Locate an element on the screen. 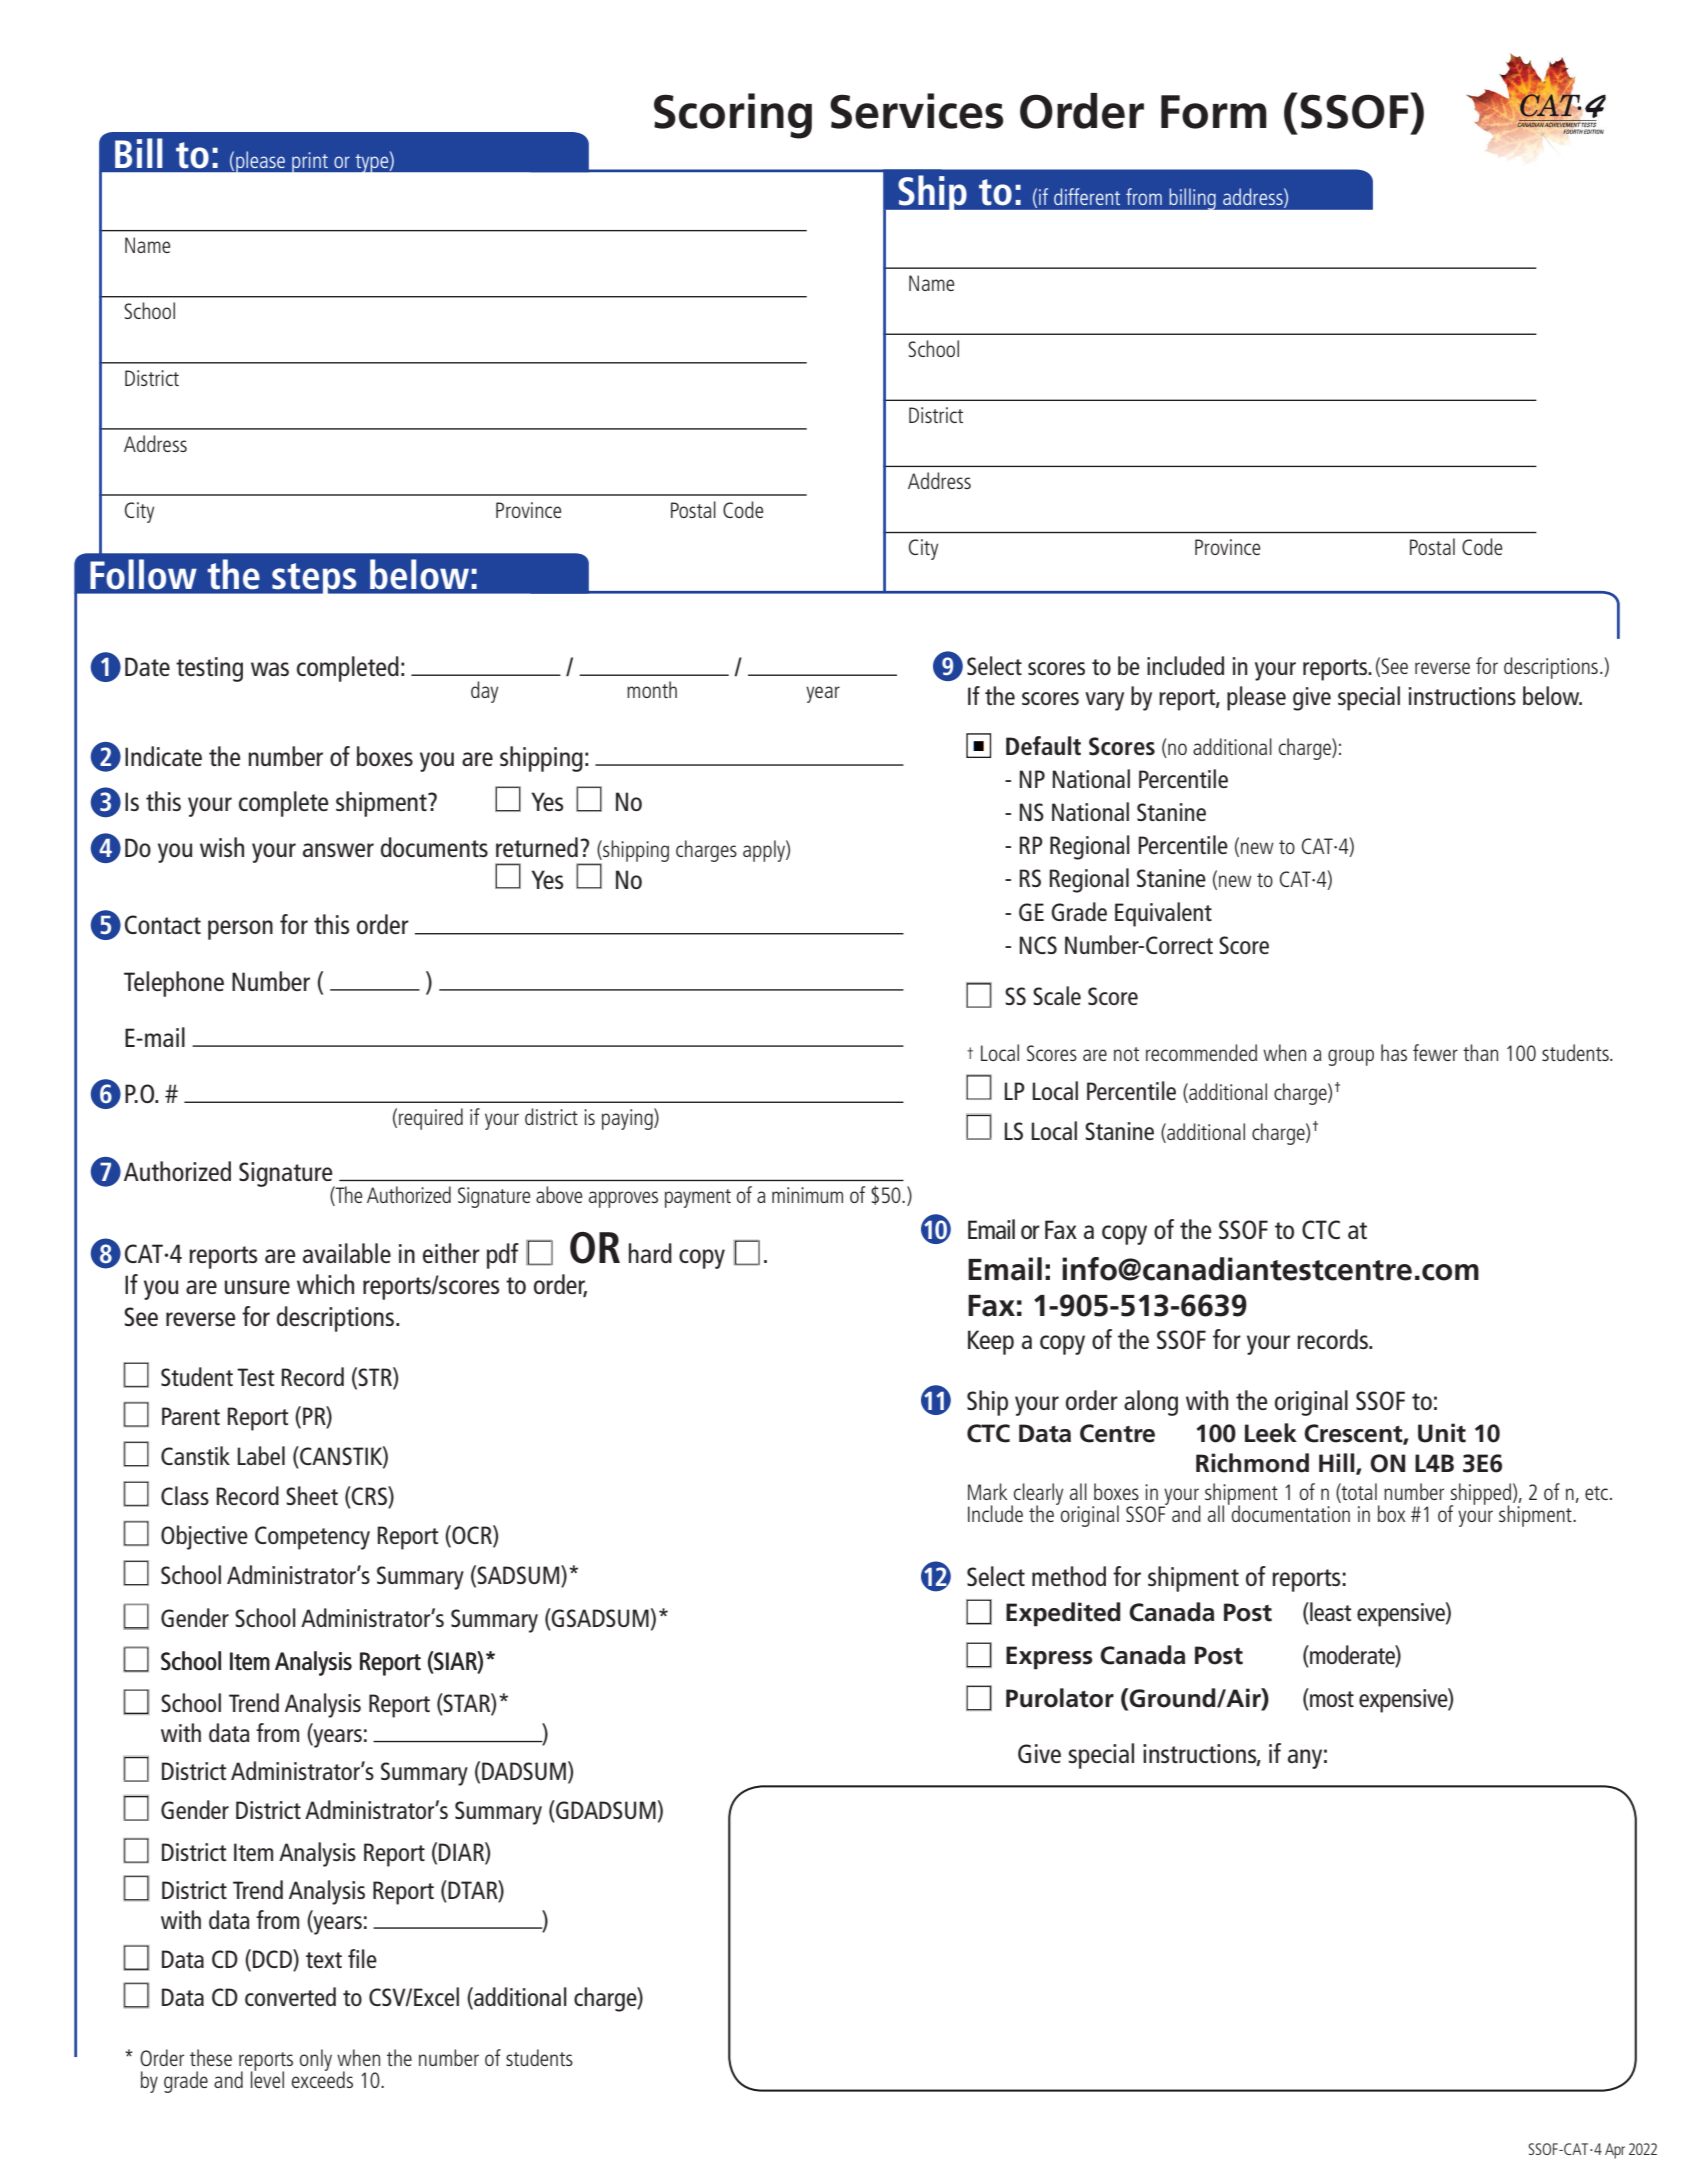 Image resolution: width=1685 pixels, height=2181 pixels. Form is located at coordinates (1214, 112).
